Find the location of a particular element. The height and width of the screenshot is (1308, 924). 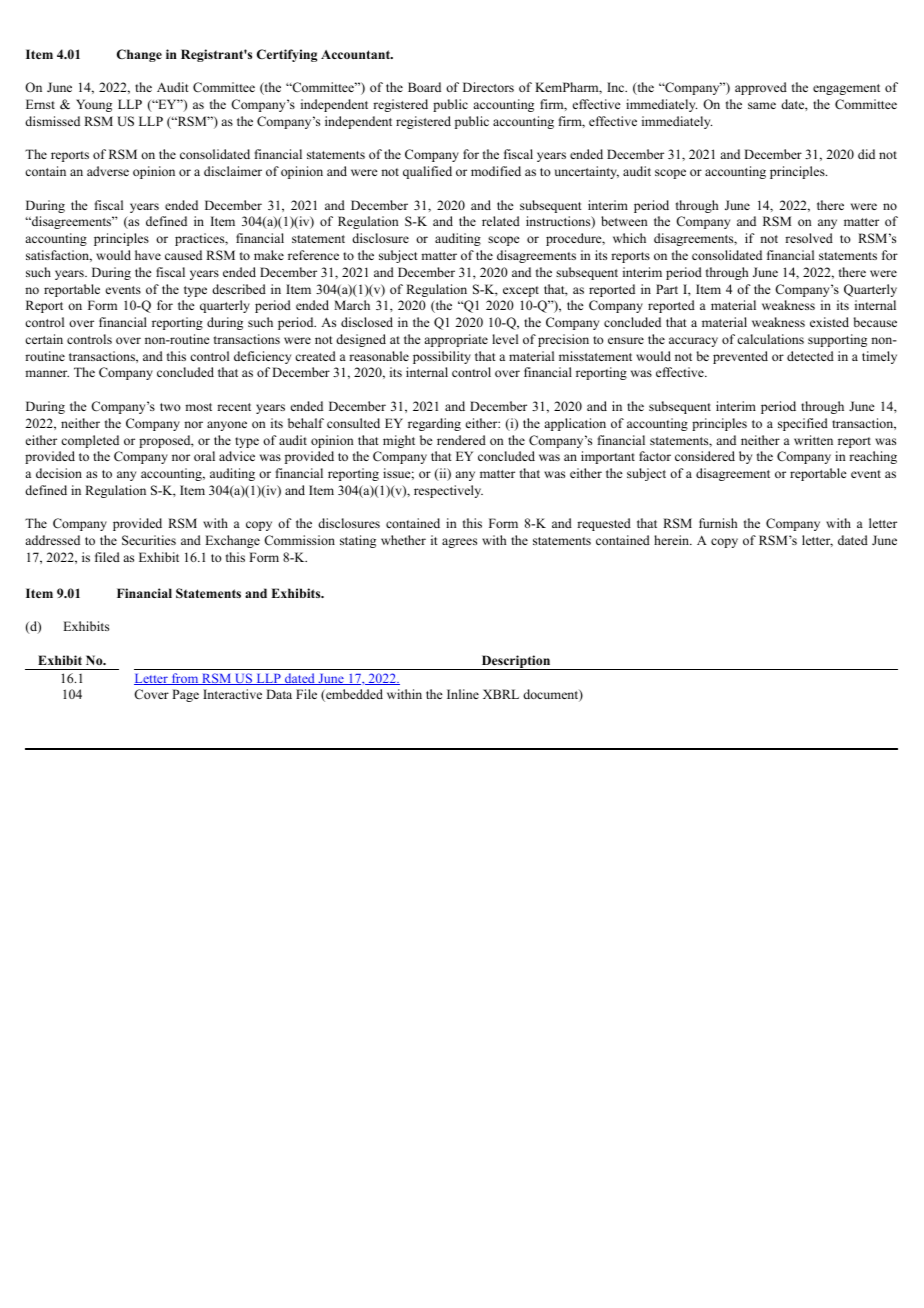

possibility is located at coordinates (442, 357).
